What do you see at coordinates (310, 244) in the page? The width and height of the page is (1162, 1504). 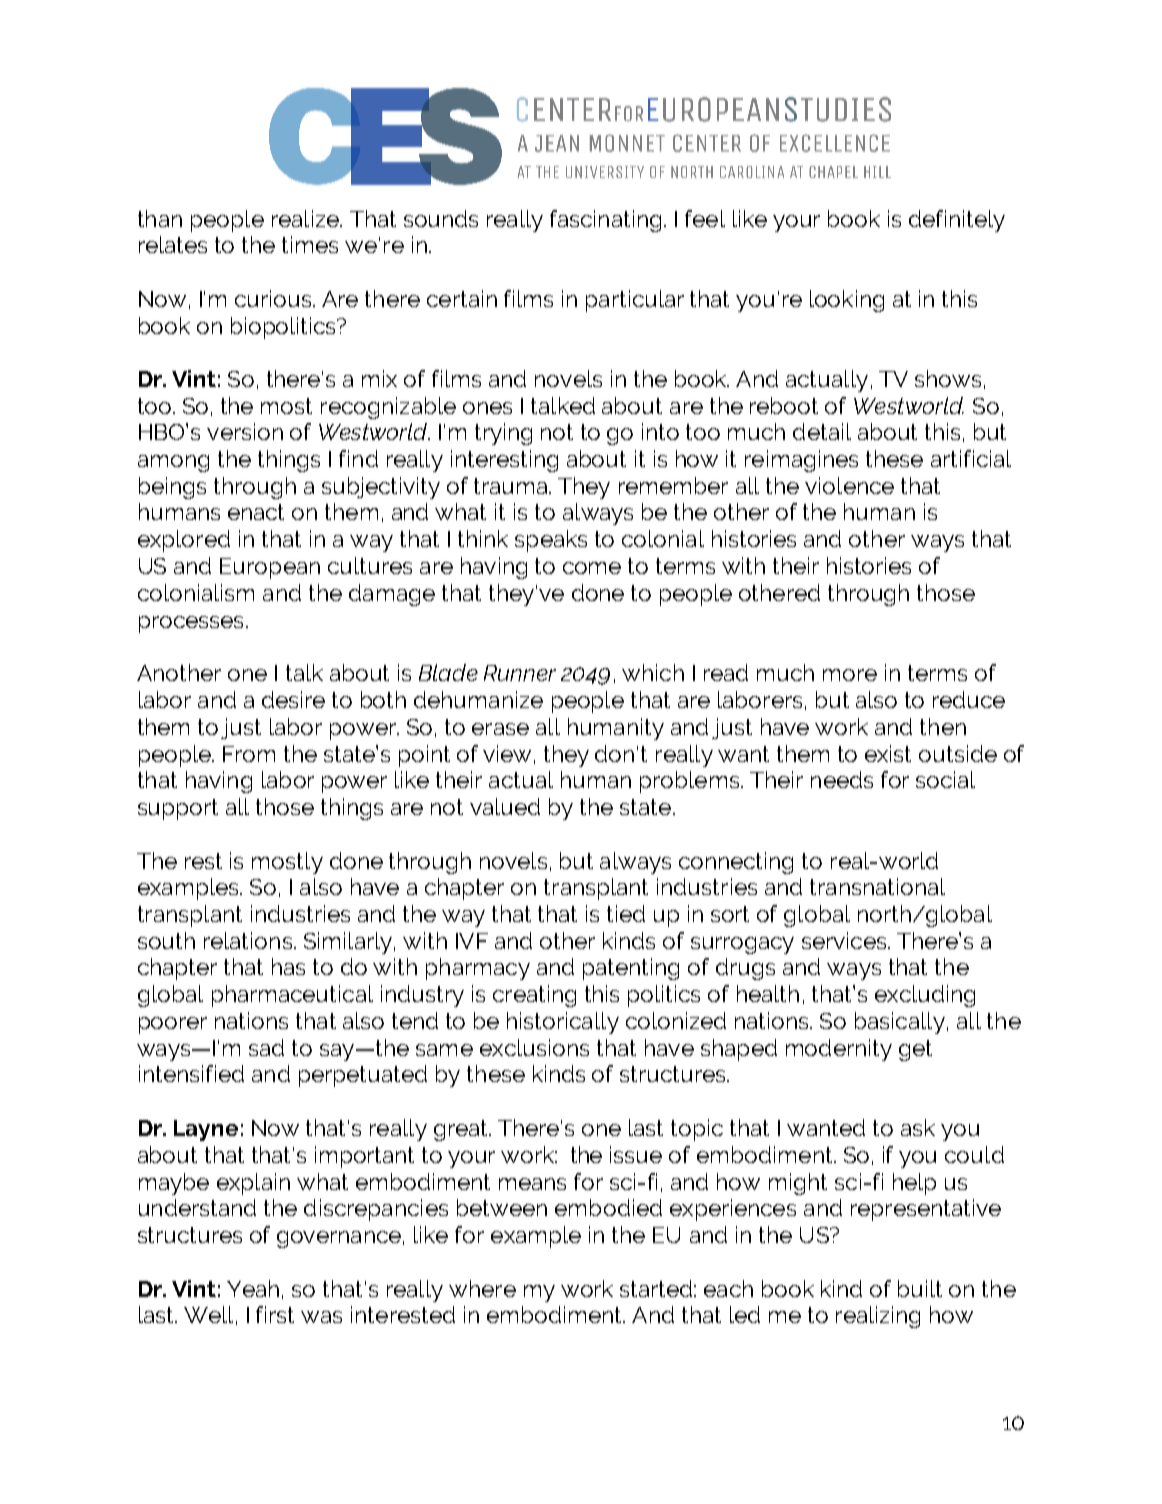 I see `times` at bounding box center [310, 244].
